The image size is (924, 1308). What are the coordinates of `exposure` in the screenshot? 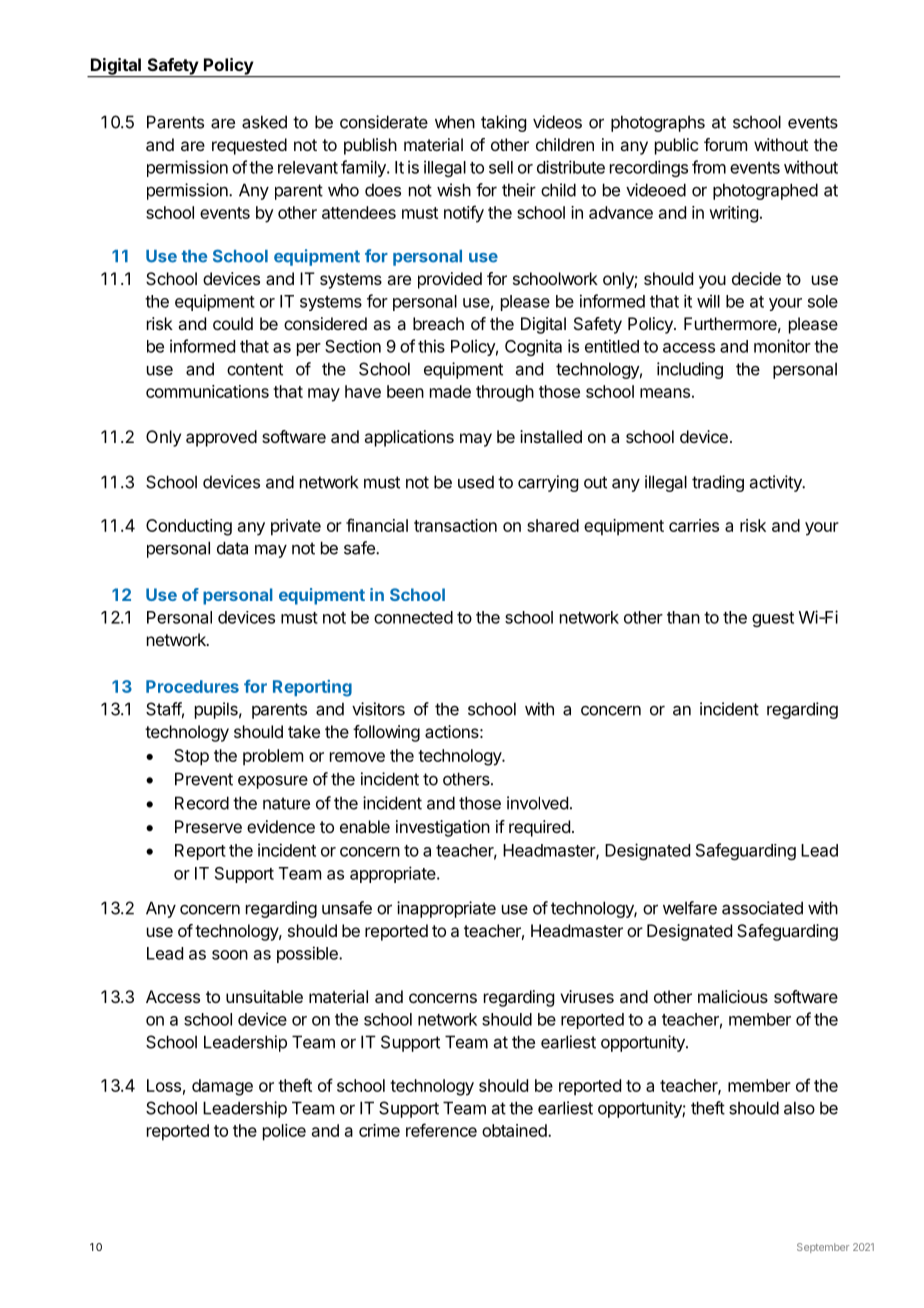 It's located at (273, 782).
